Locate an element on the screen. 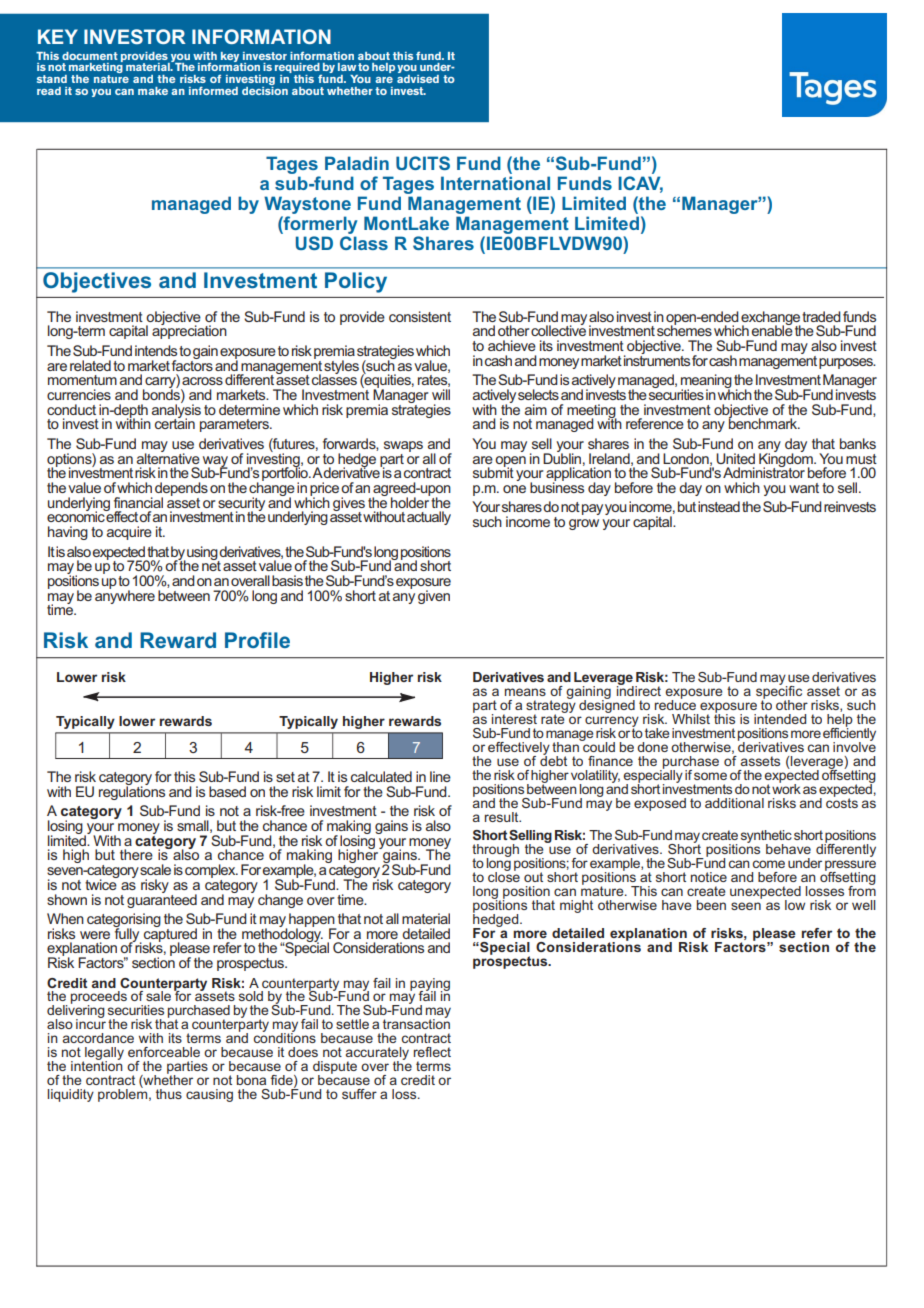  analysis is located at coordinates (176, 411).
